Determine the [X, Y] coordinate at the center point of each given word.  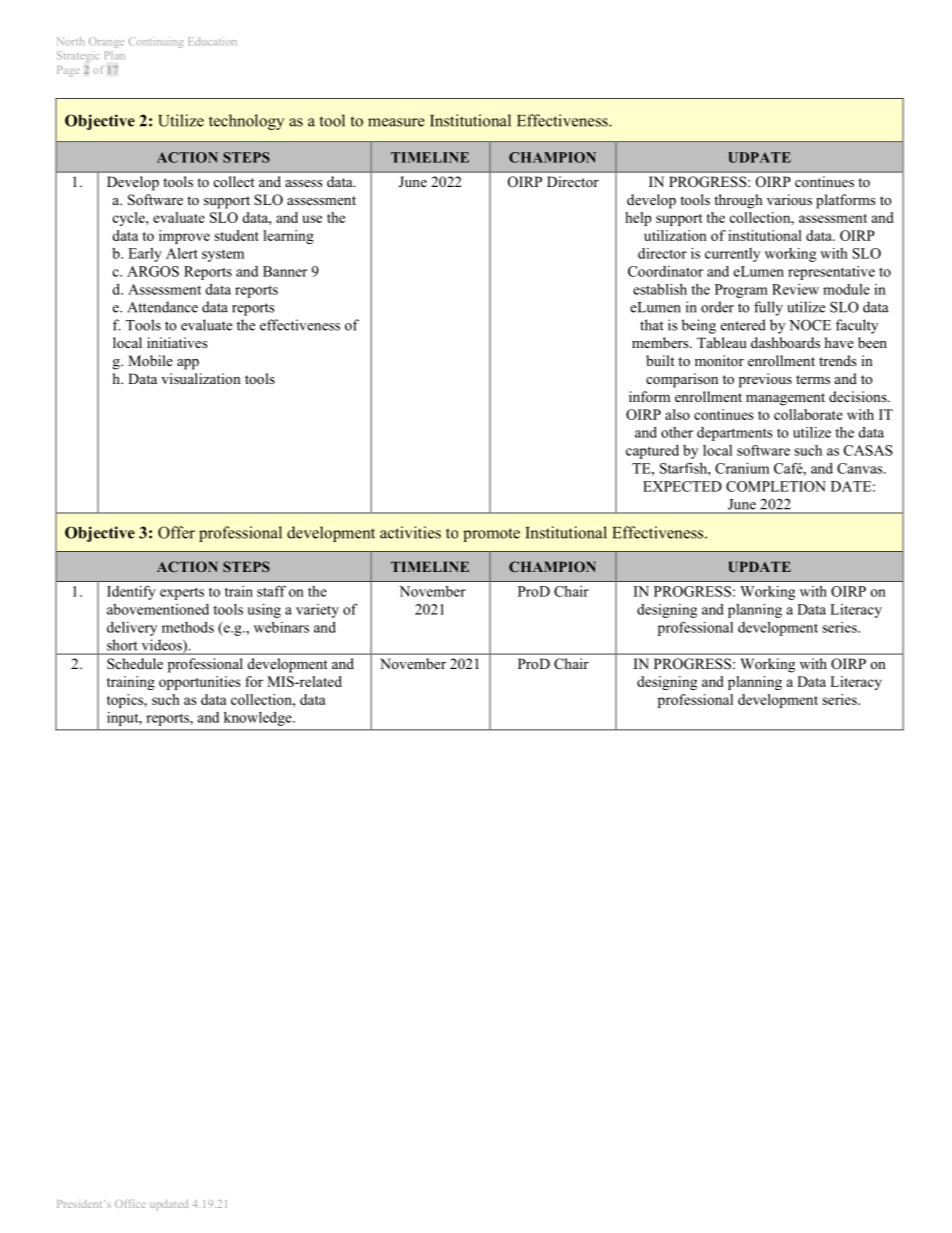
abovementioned [158, 609]
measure [396, 122]
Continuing [156, 42]
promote [491, 535]
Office [130, 1203]
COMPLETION [776, 486]
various [789, 199]
